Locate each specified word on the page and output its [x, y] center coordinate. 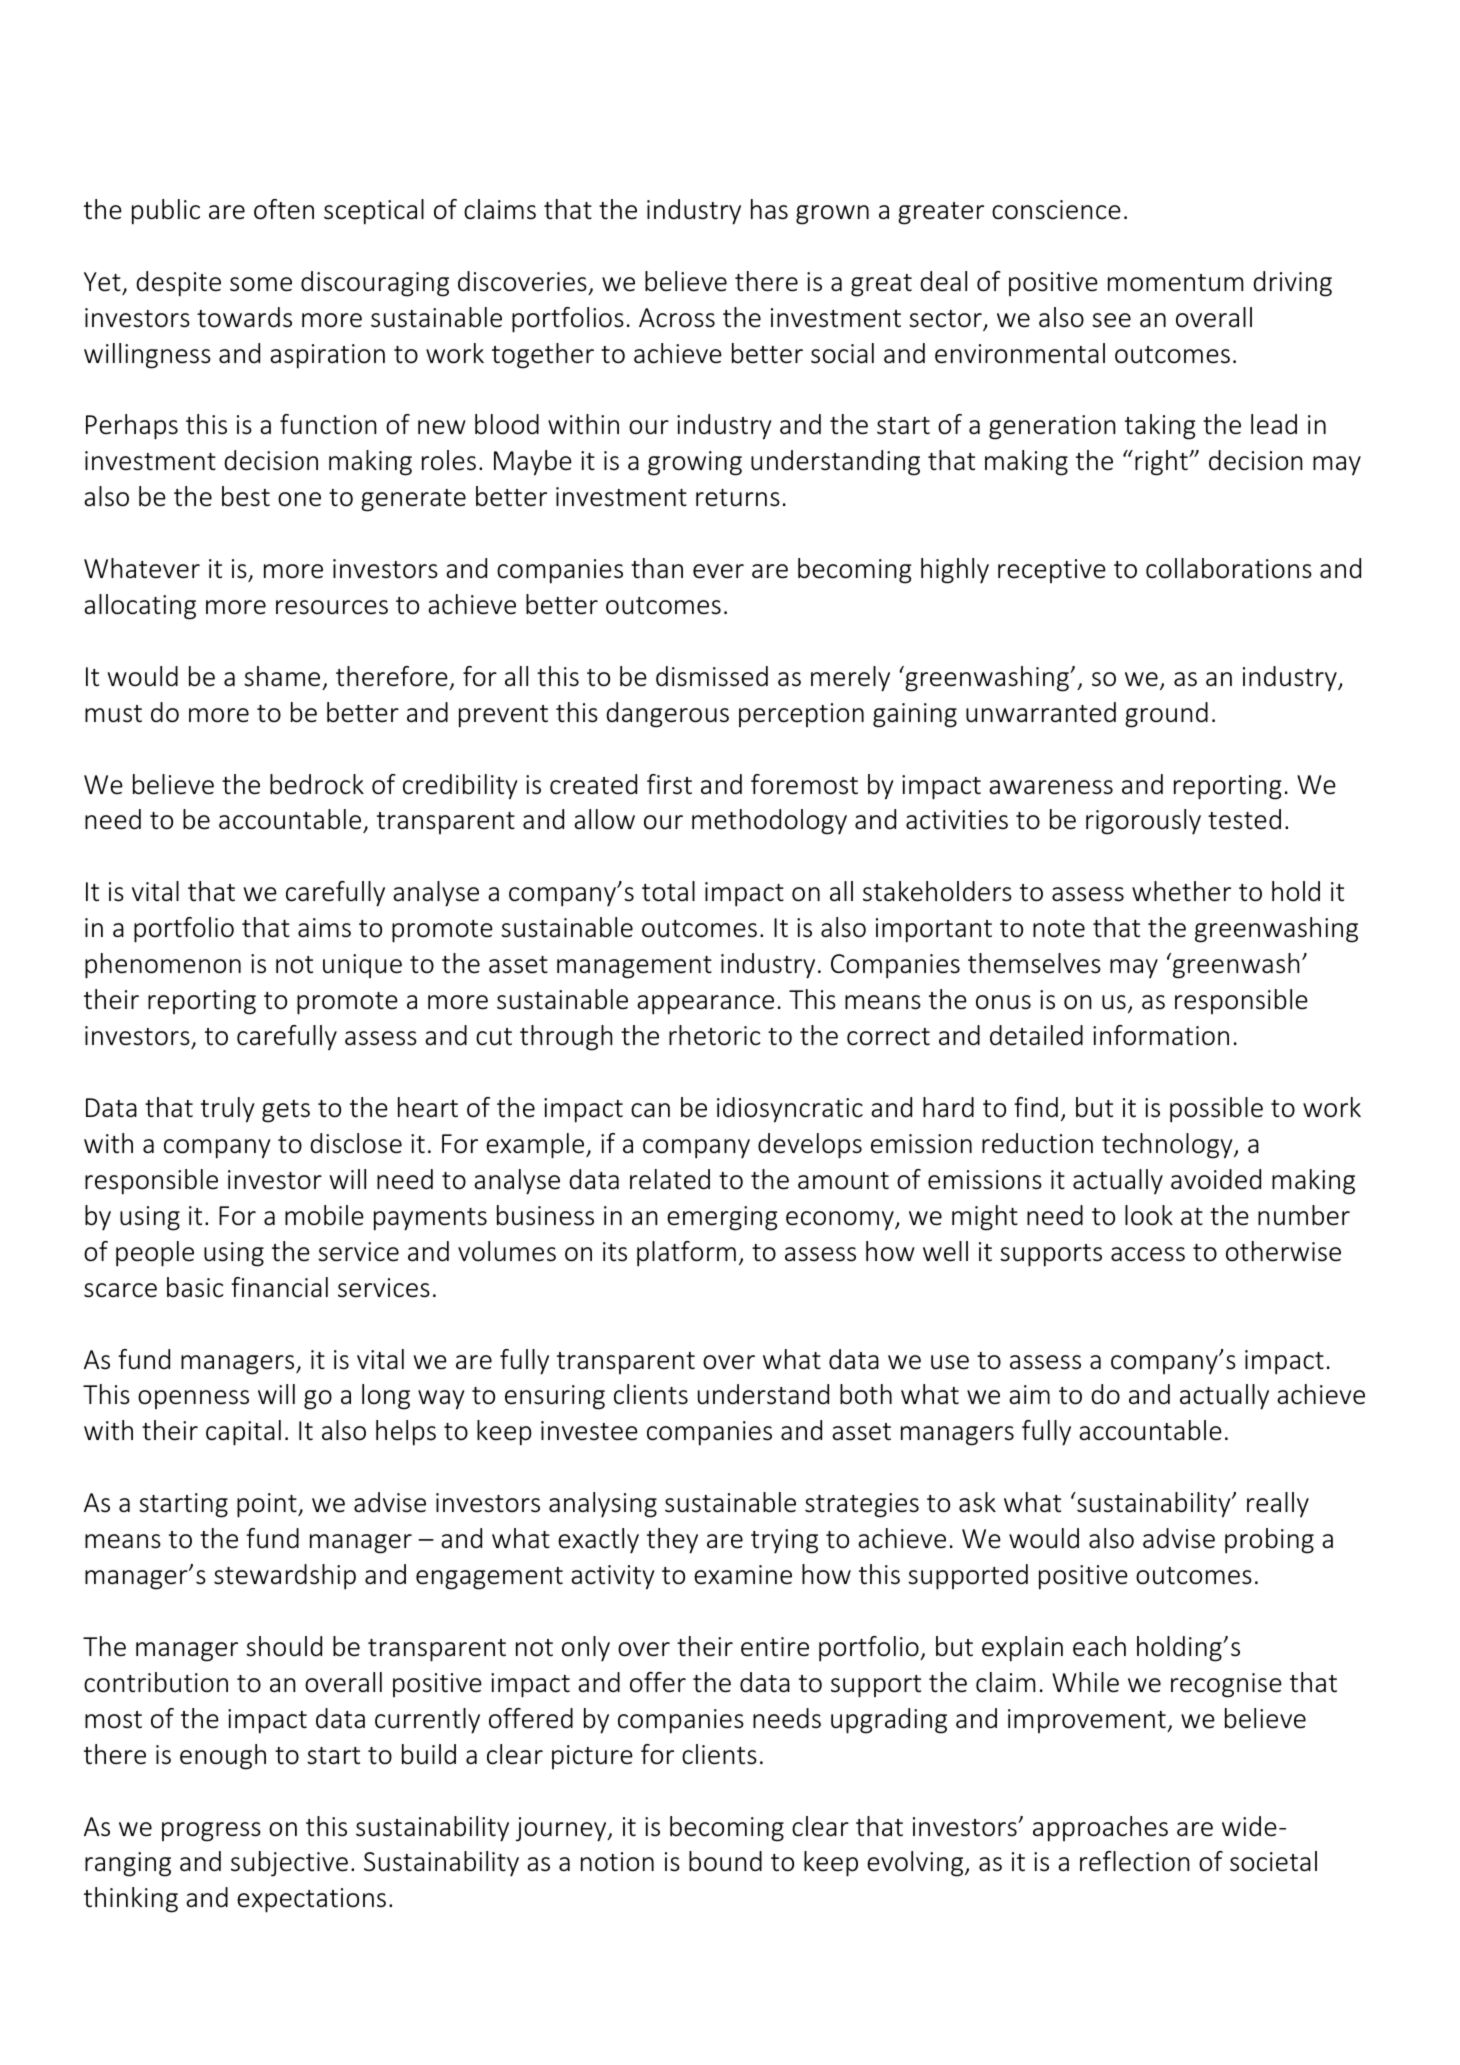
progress [211, 1832]
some [261, 284]
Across [677, 318]
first [669, 784]
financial [279, 1287]
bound [725, 1861]
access [1148, 1254]
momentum [1175, 283]
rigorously [1143, 822]
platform [686, 1254]
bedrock [317, 784]
